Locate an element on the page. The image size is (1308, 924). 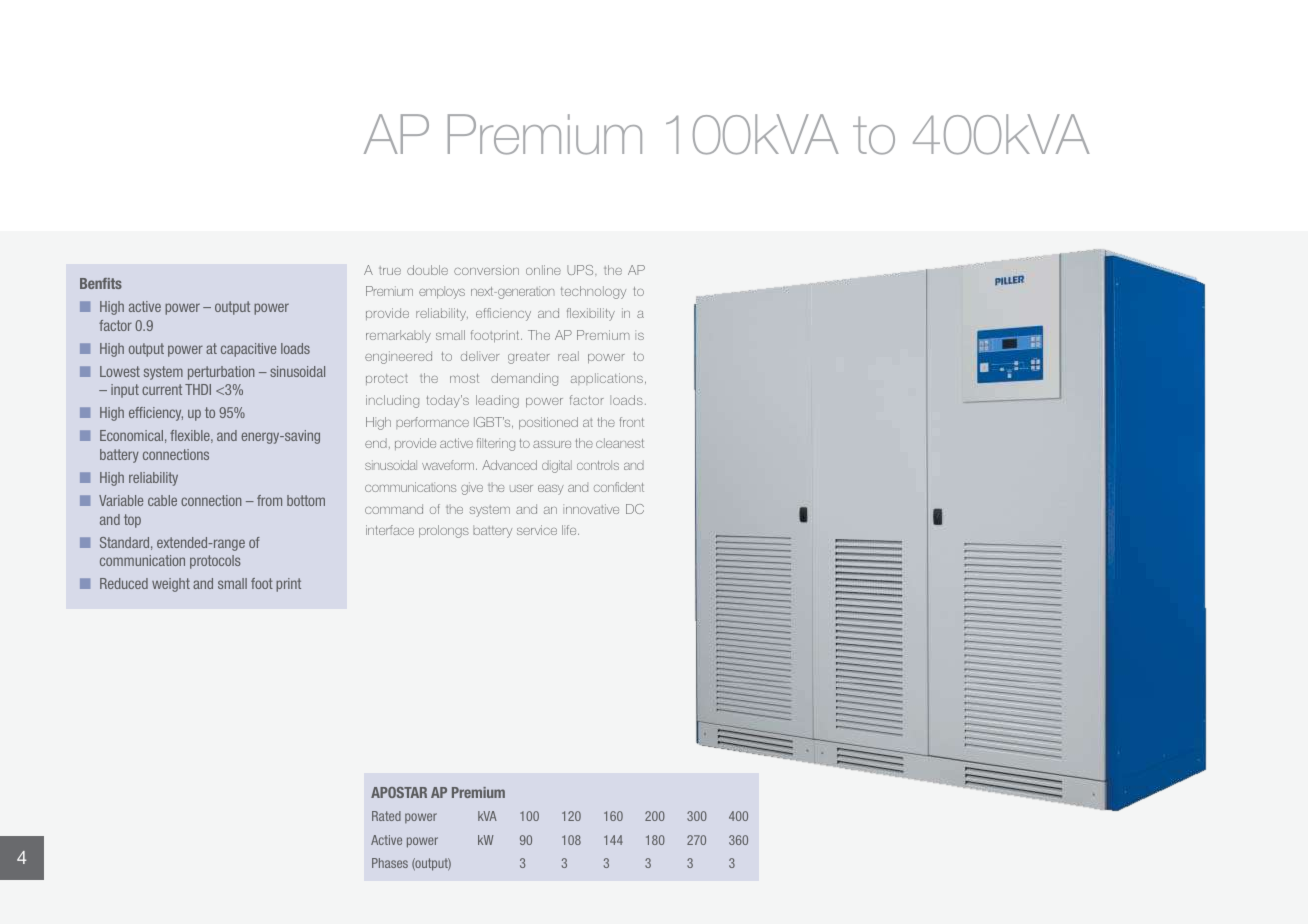
interface is located at coordinates (390, 530).
